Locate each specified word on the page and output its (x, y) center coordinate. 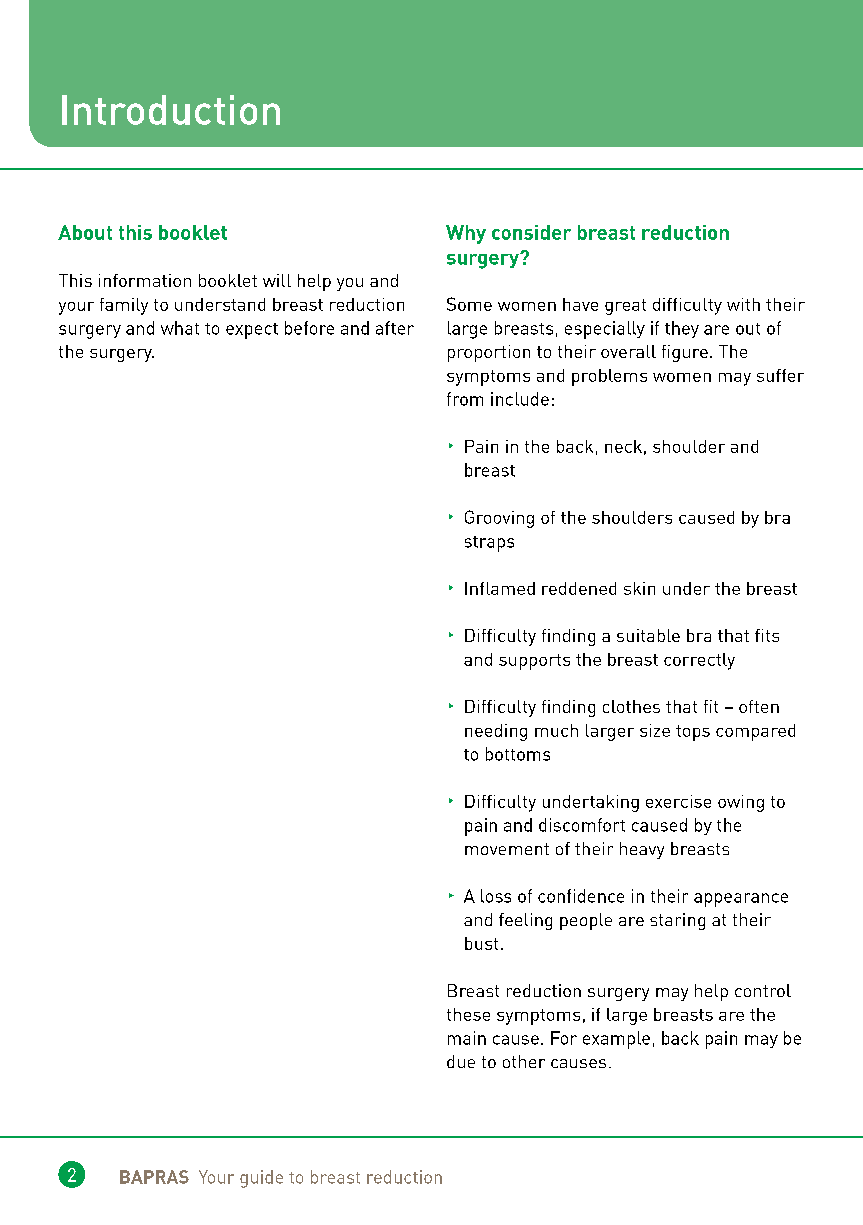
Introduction (171, 110)
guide (261, 1179)
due (461, 1061)
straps (489, 544)
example (616, 1040)
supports (534, 662)
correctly (699, 661)
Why (466, 234)
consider (531, 232)
